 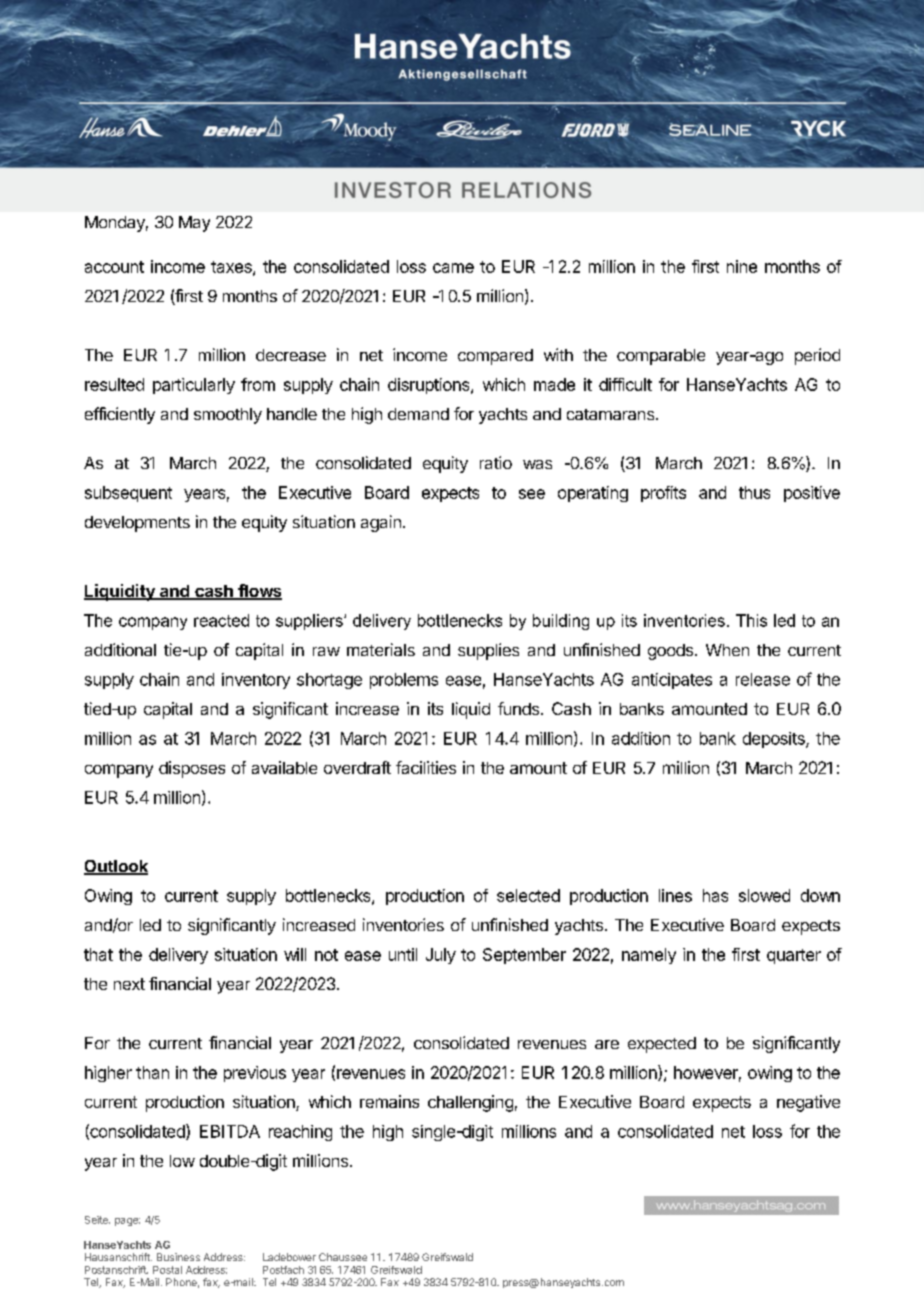 What do you see at coordinates (178, 1257) in the screenshot?
I see `Business` at bounding box center [178, 1257].
